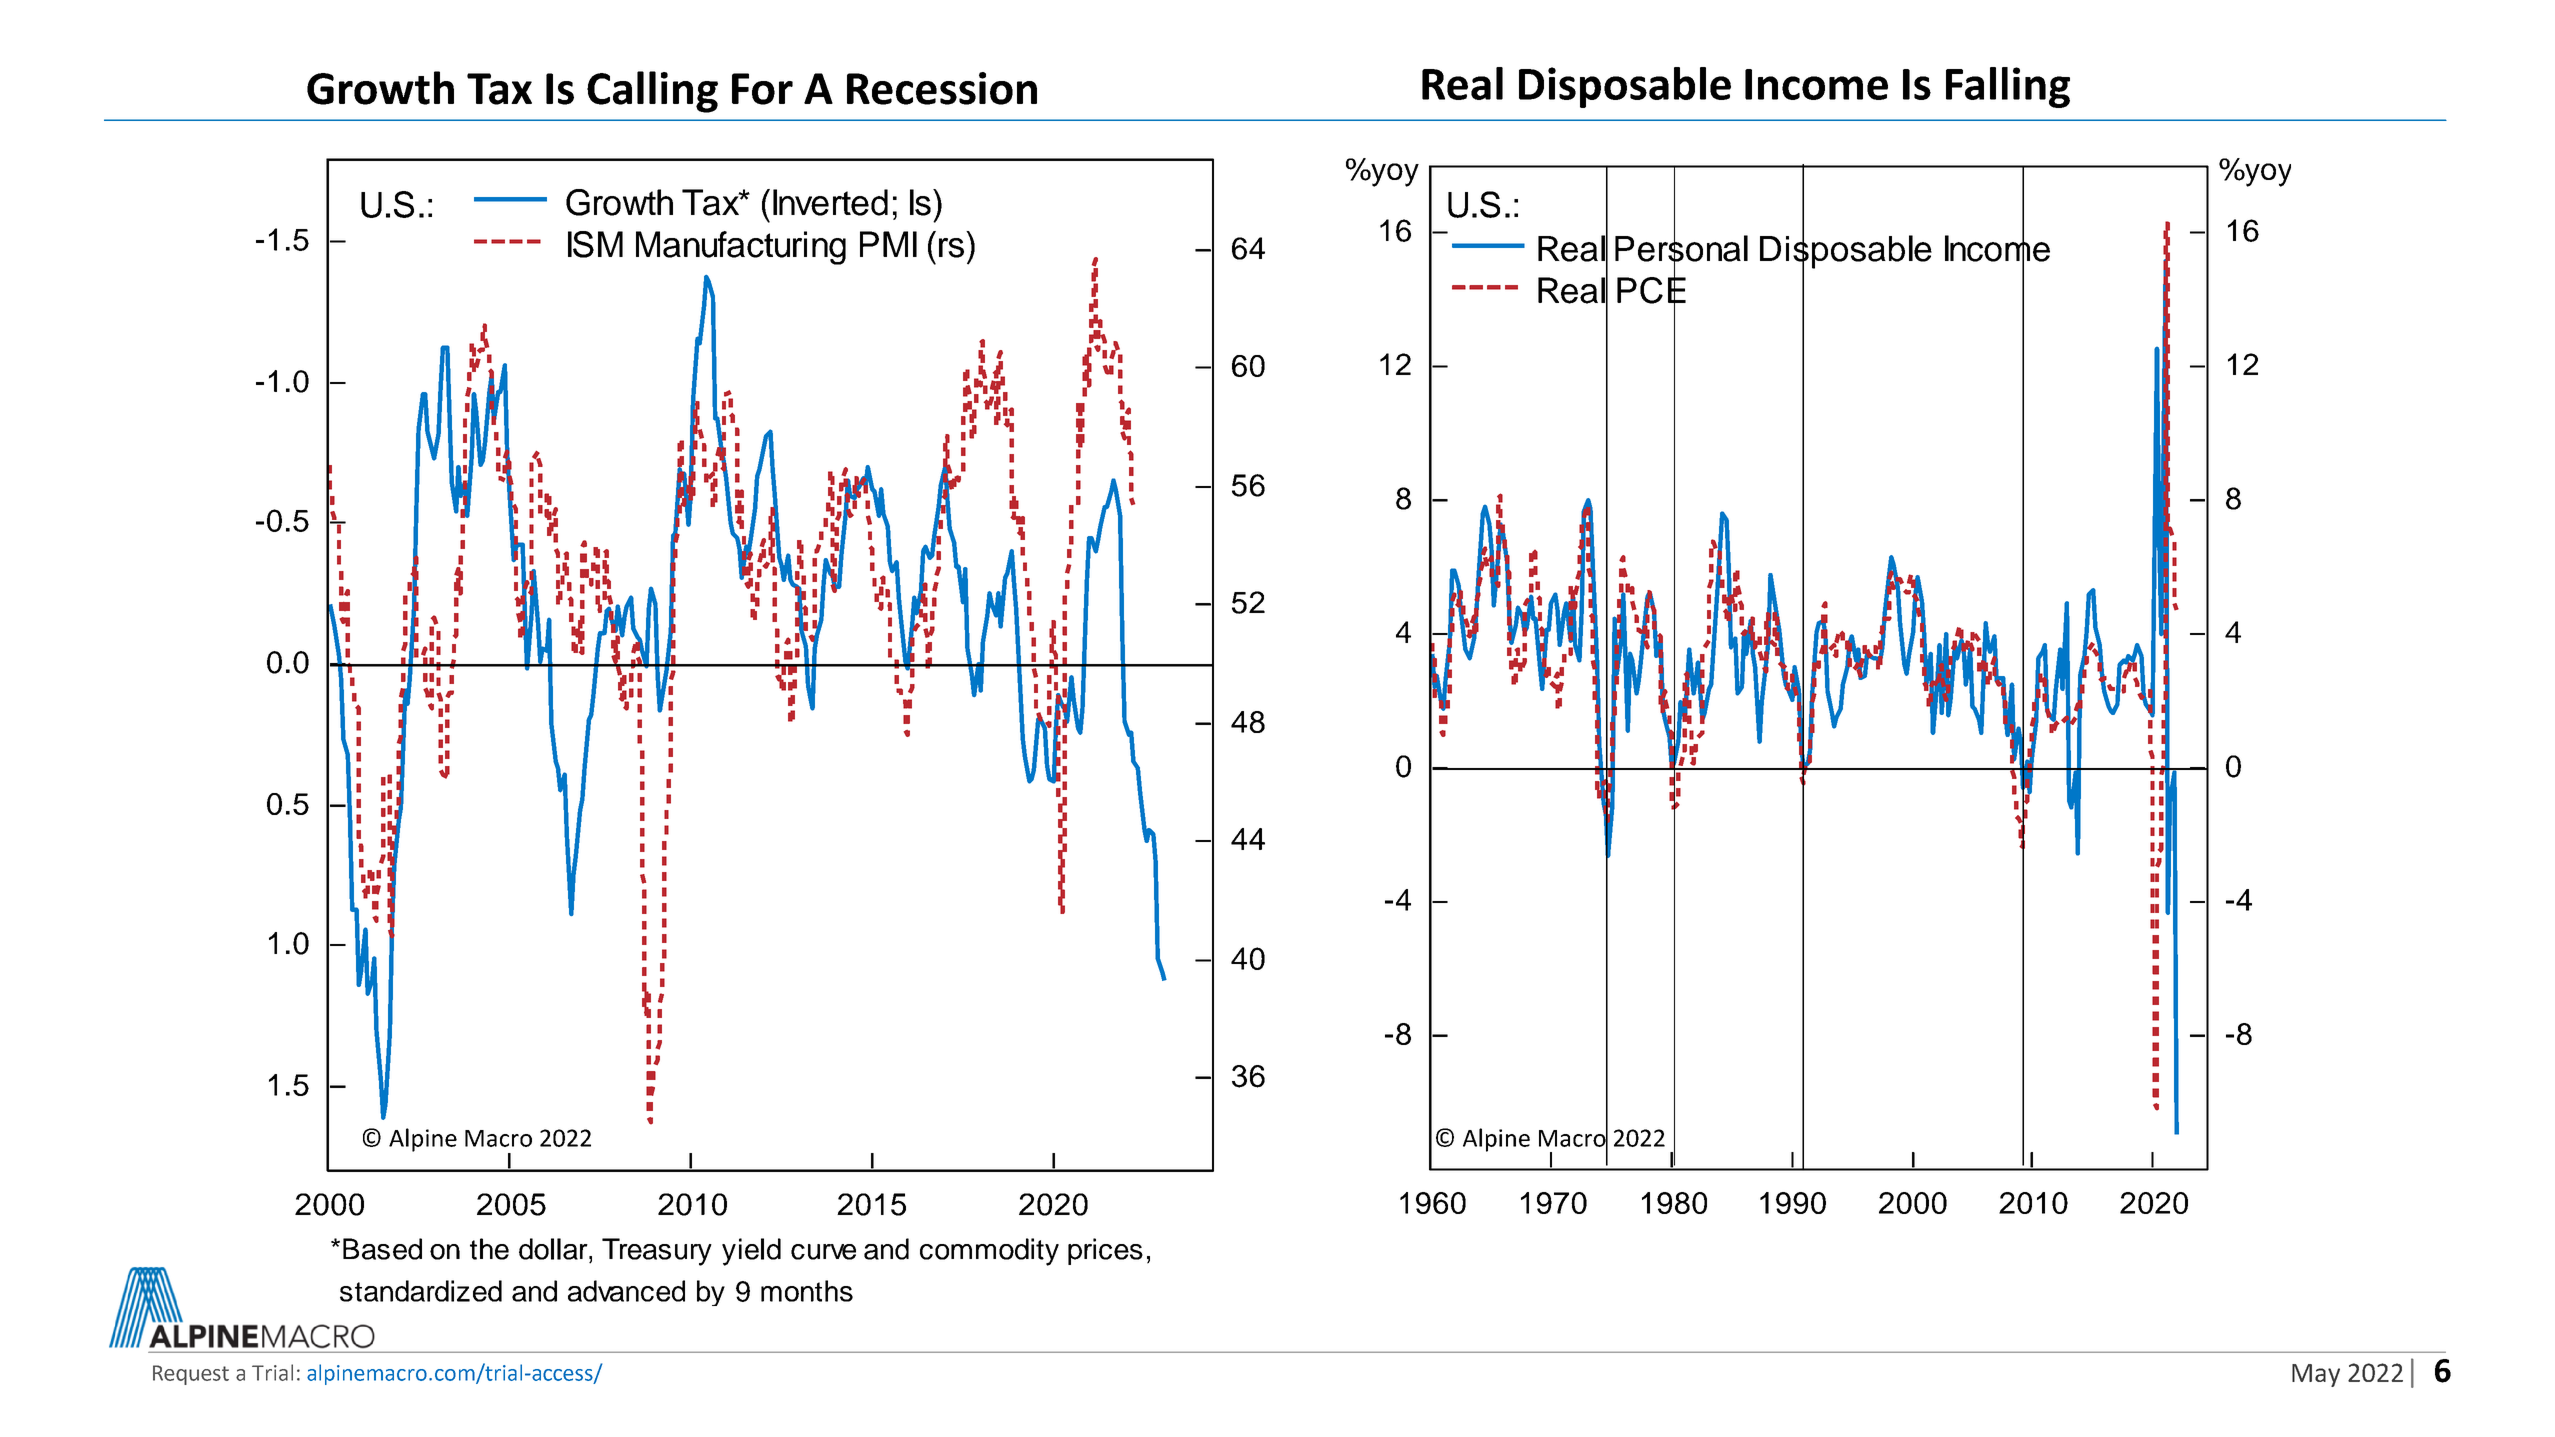 This document has width=2555, height=1437. Describe the element at coordinates (652, 92) in the document. I see `Calling` at that location.
